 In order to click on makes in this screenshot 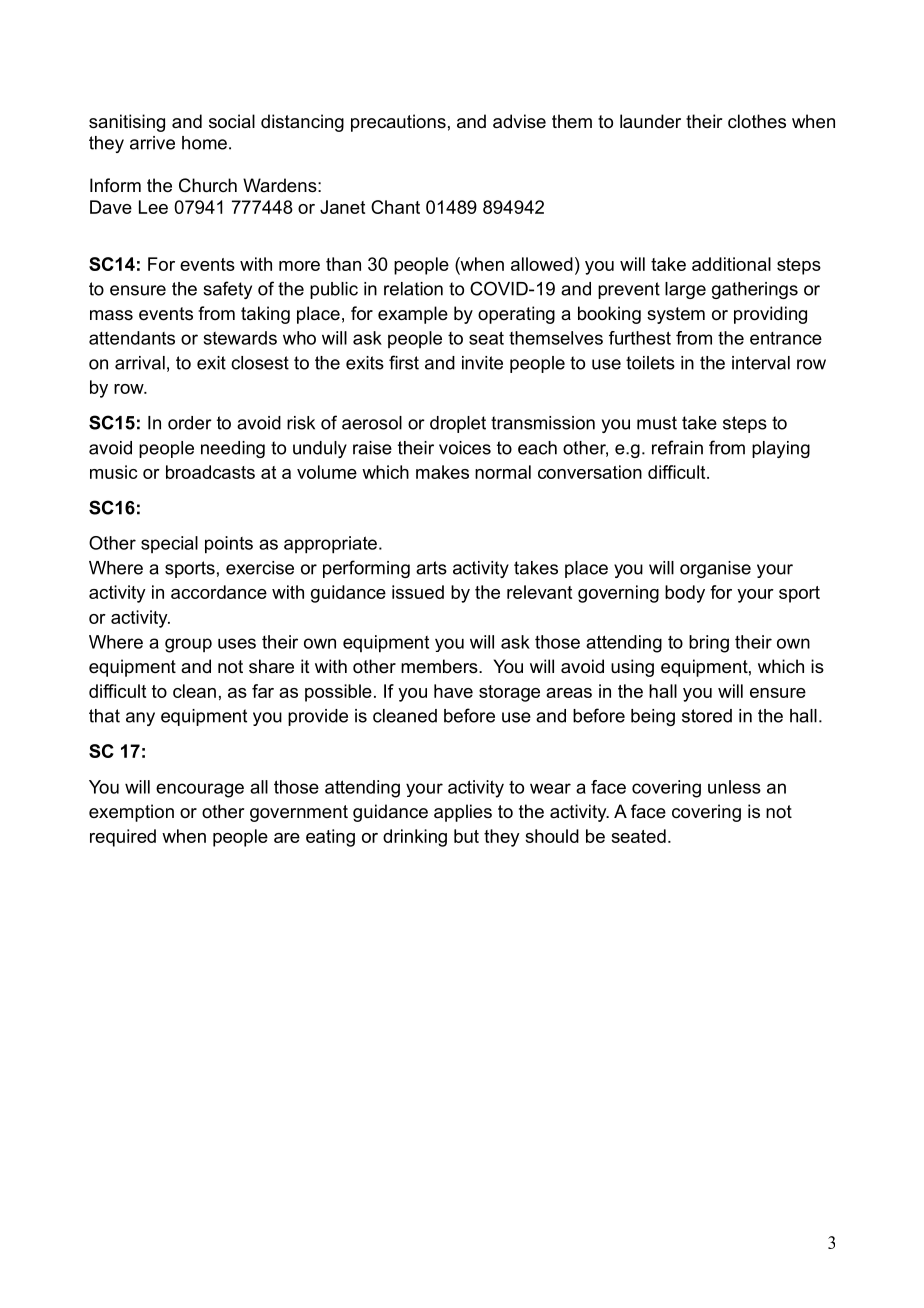, I will do `click(442, 472)`.
